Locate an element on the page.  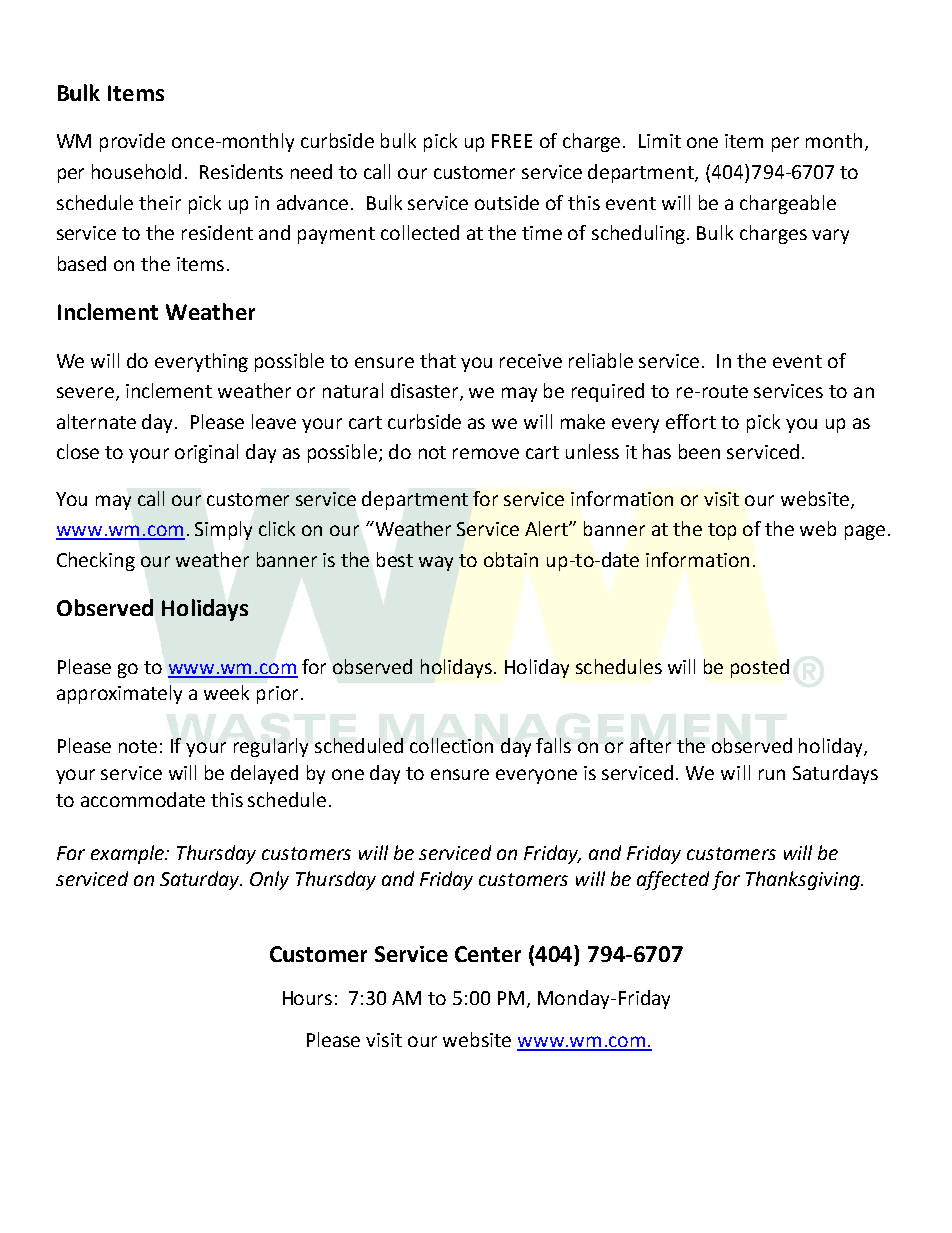
Center is located at coordinates (488, 954).
